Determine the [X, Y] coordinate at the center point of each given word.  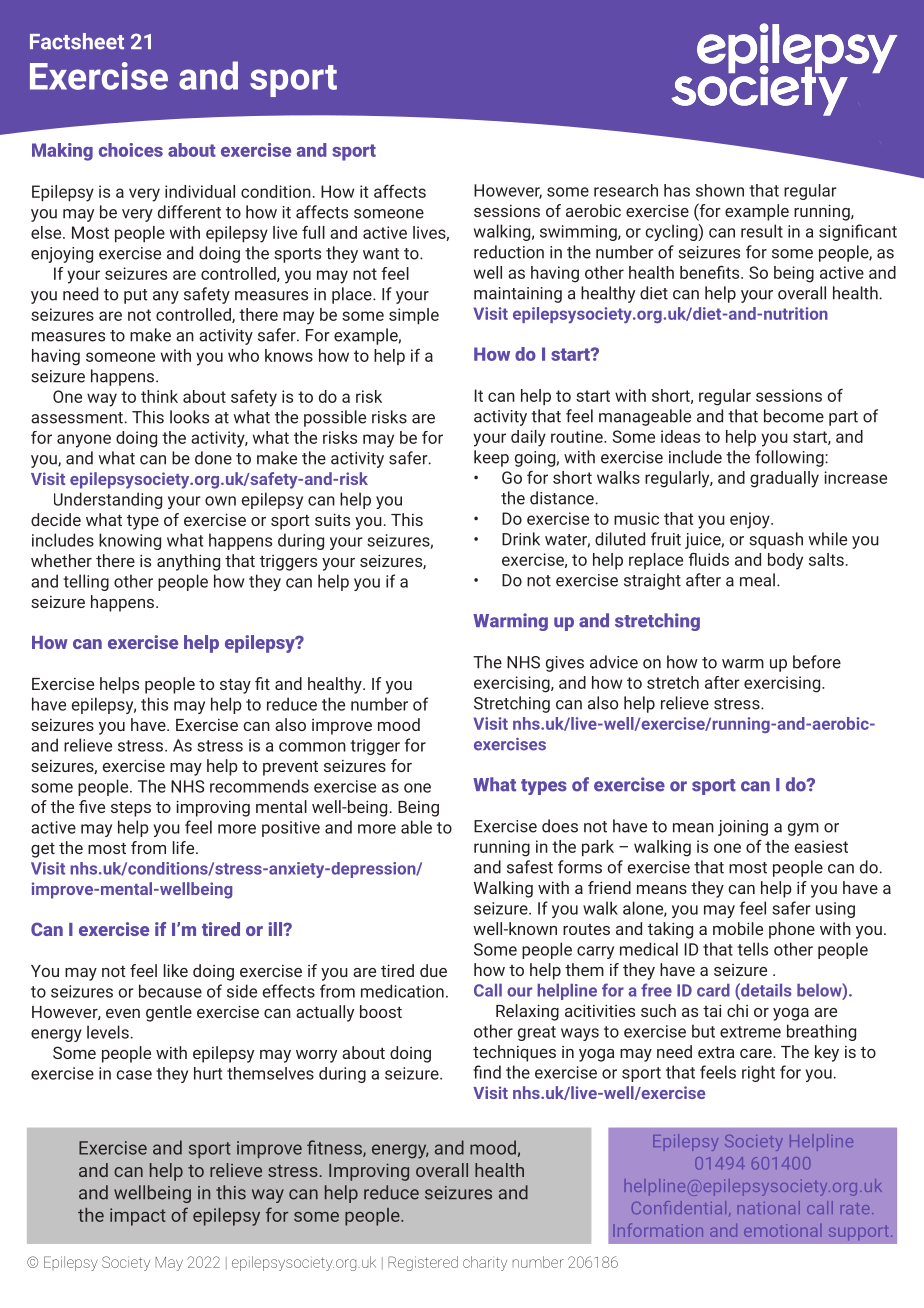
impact [138, 1217]
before [817, 662]
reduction [509, 252]
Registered [423, 1263]
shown [720, 190]
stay [235, 686]
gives [565, 664]
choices [131, 150]
